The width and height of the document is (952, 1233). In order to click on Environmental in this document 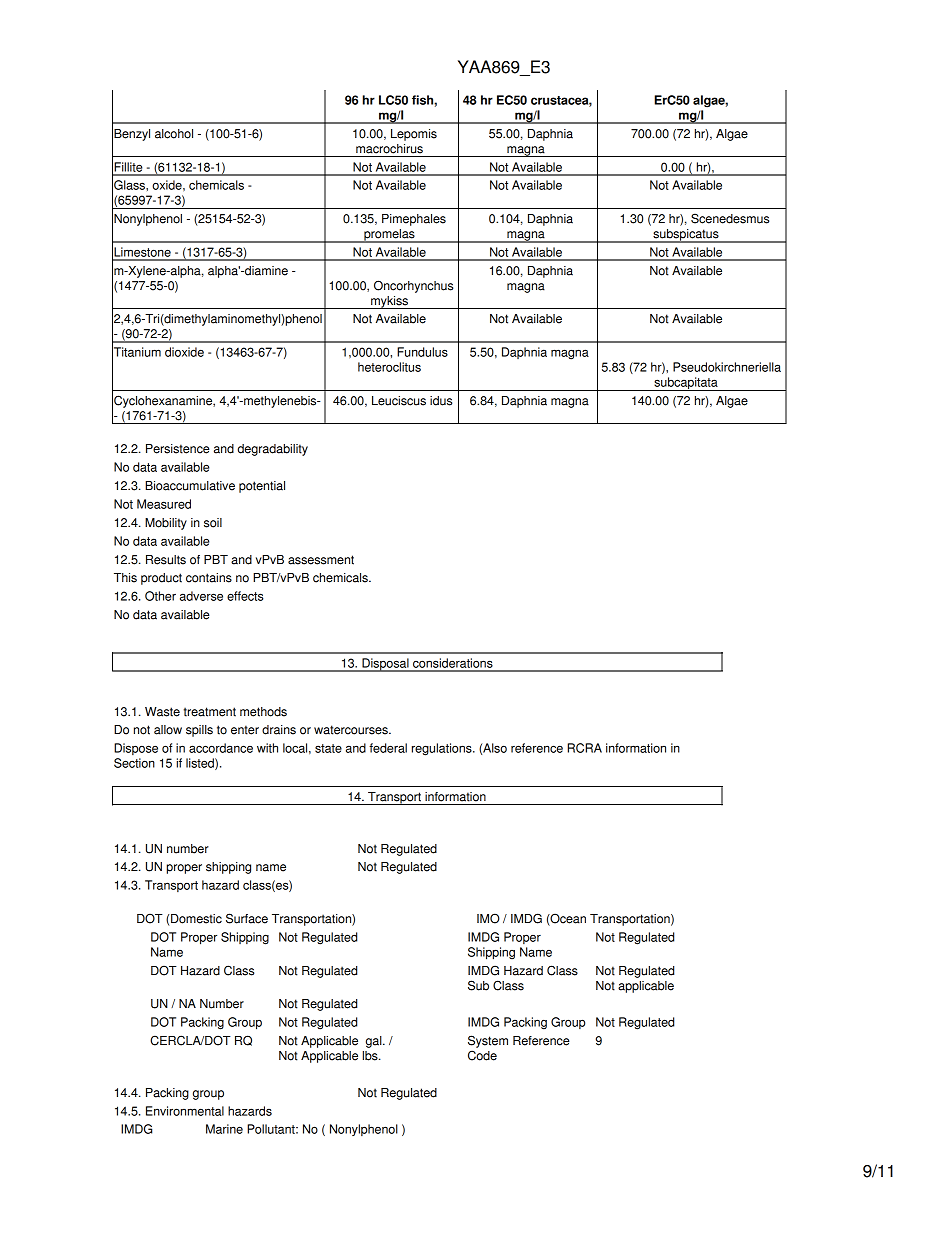, I will do `click(185, 1111)`.
